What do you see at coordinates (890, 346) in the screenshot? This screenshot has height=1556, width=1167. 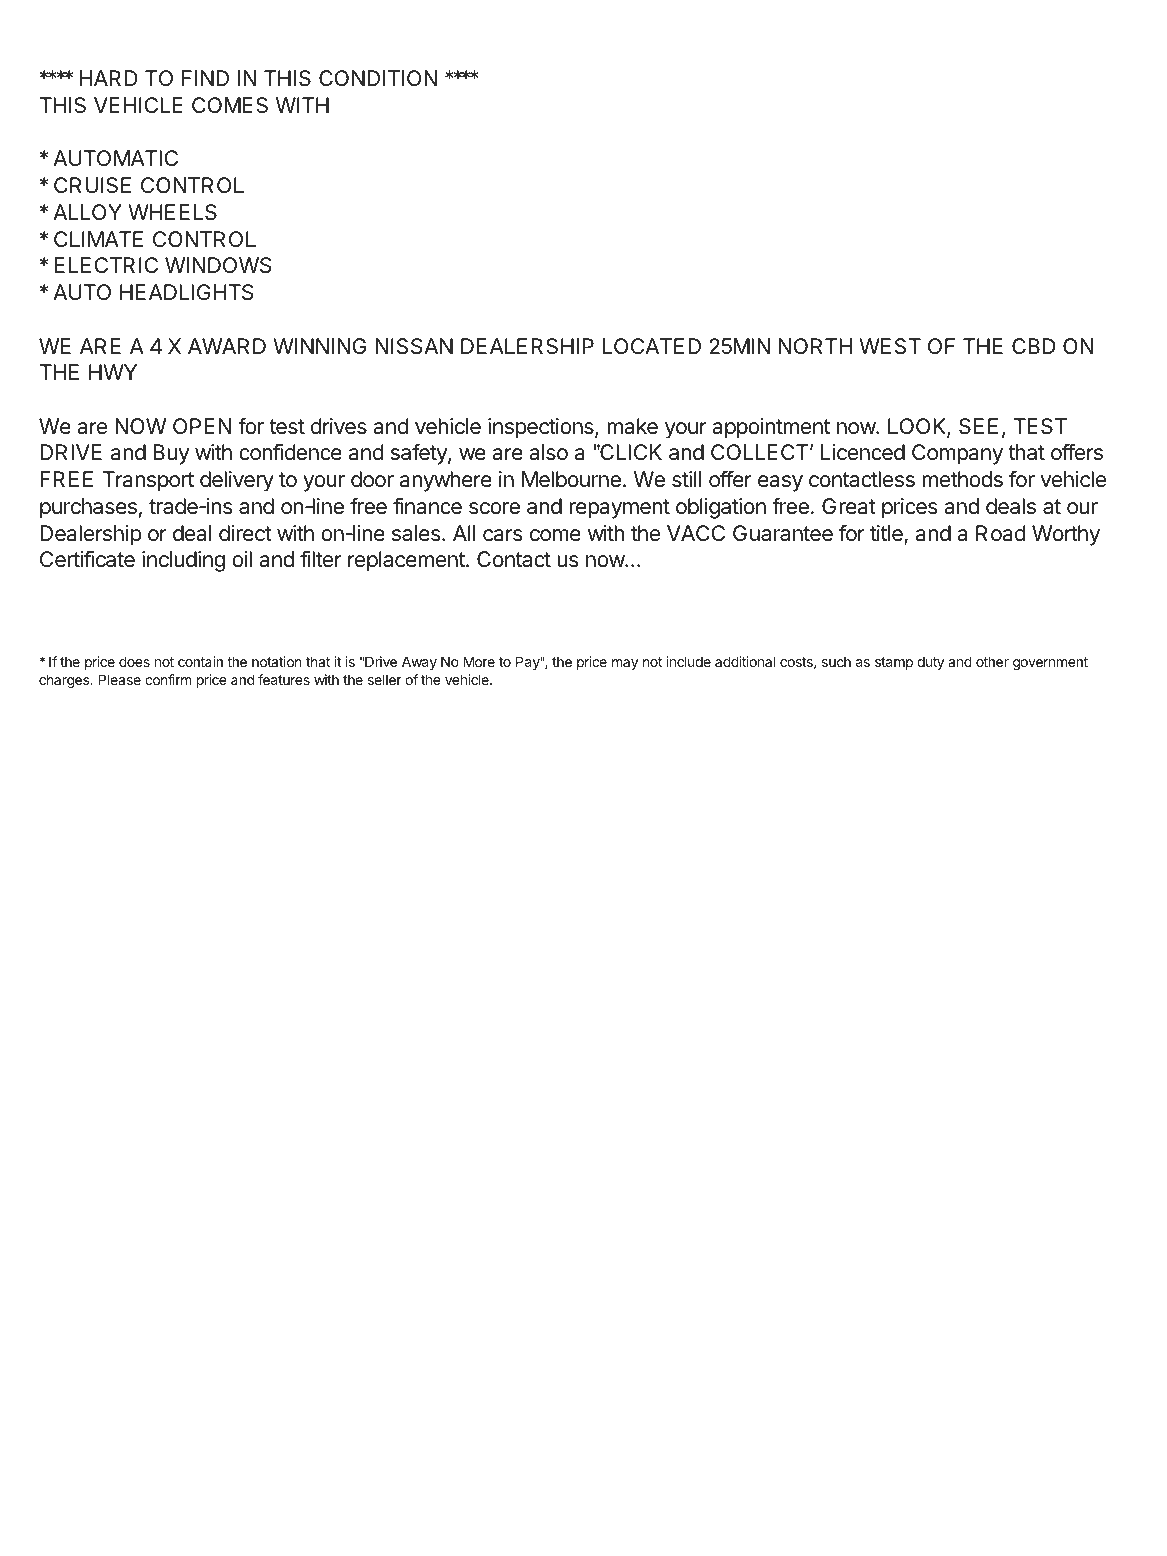 I see `WEST` at bounding box center [890, 346].
